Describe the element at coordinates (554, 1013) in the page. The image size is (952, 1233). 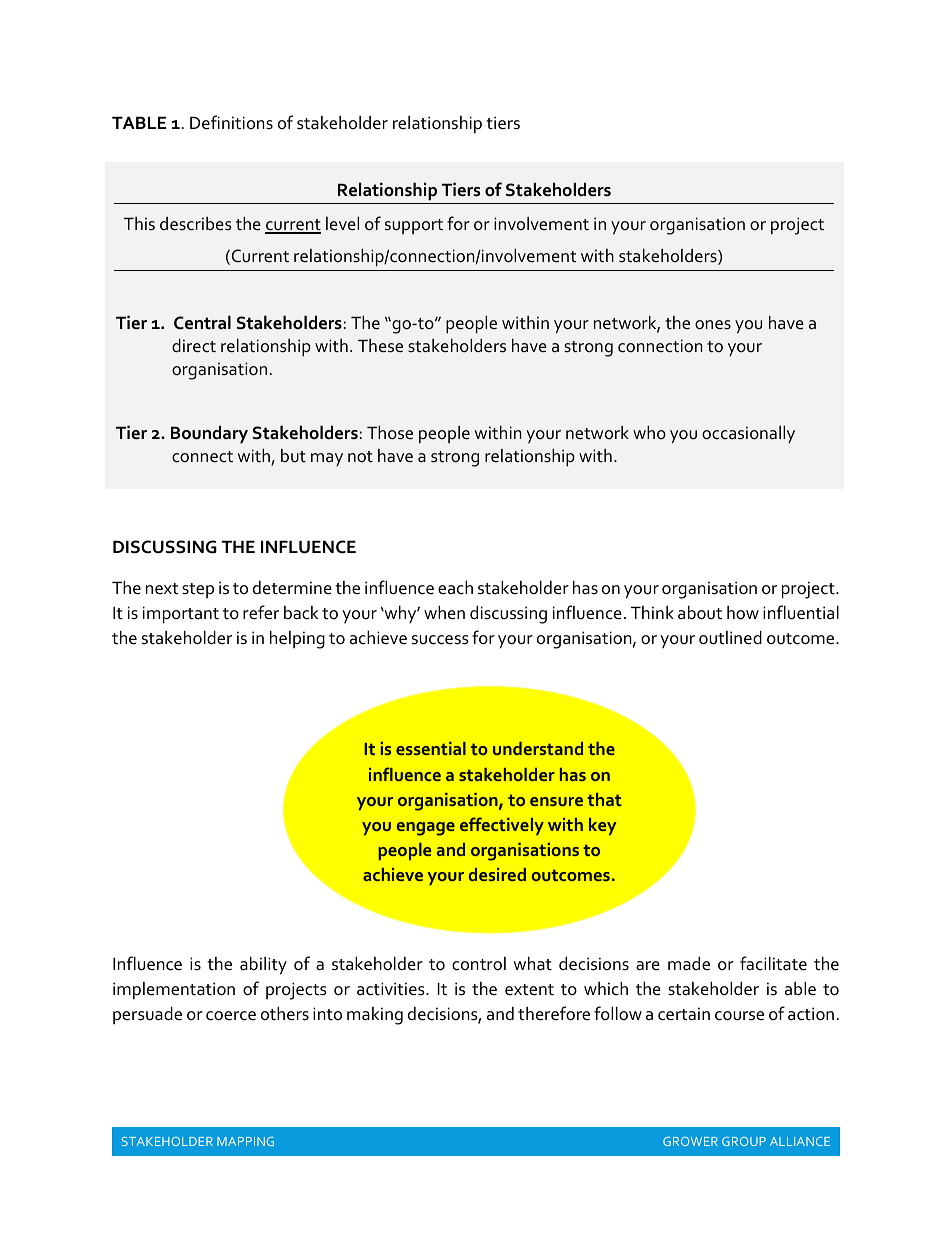
I see `therefore` at that location.
